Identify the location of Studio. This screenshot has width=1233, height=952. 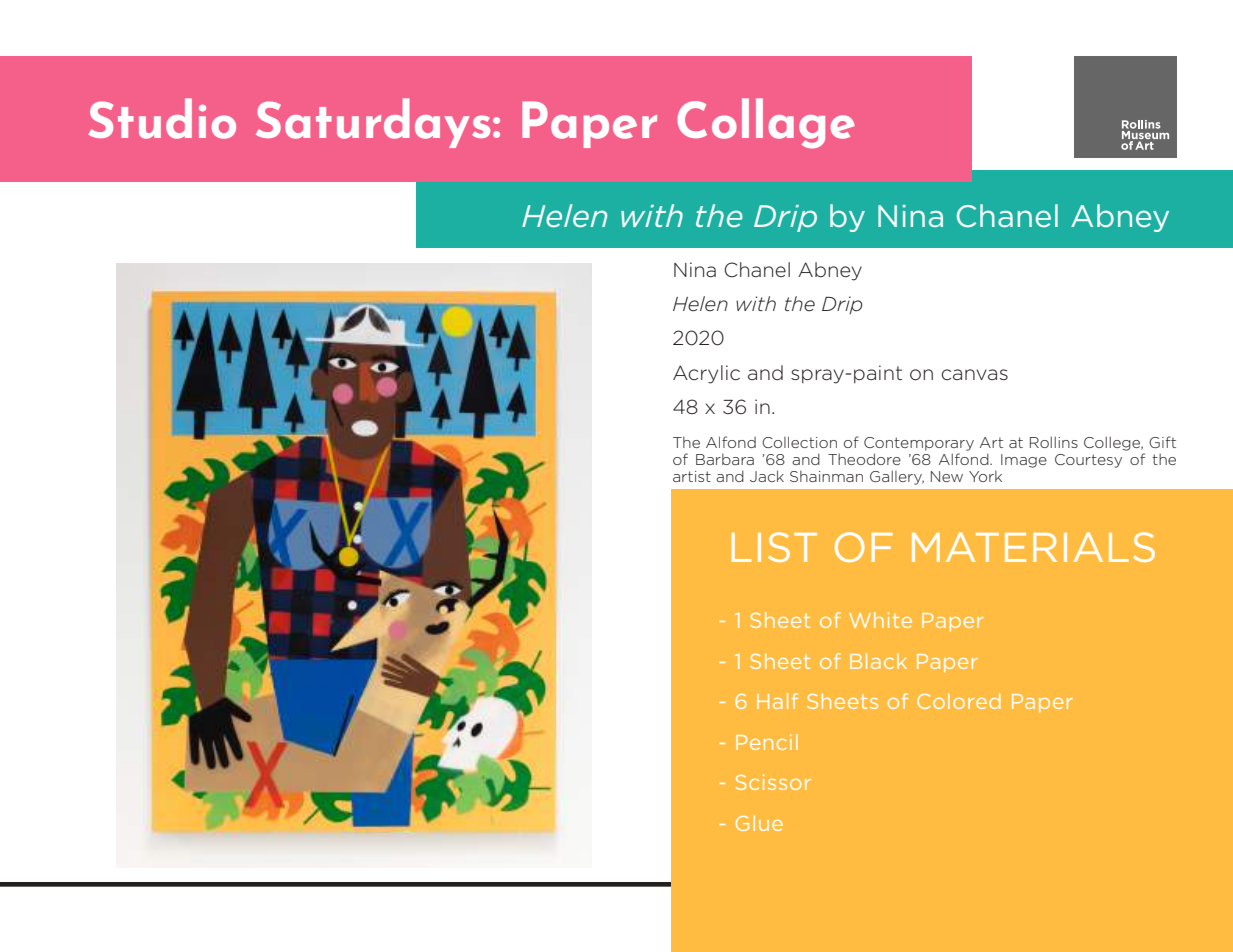
(162, 118).
